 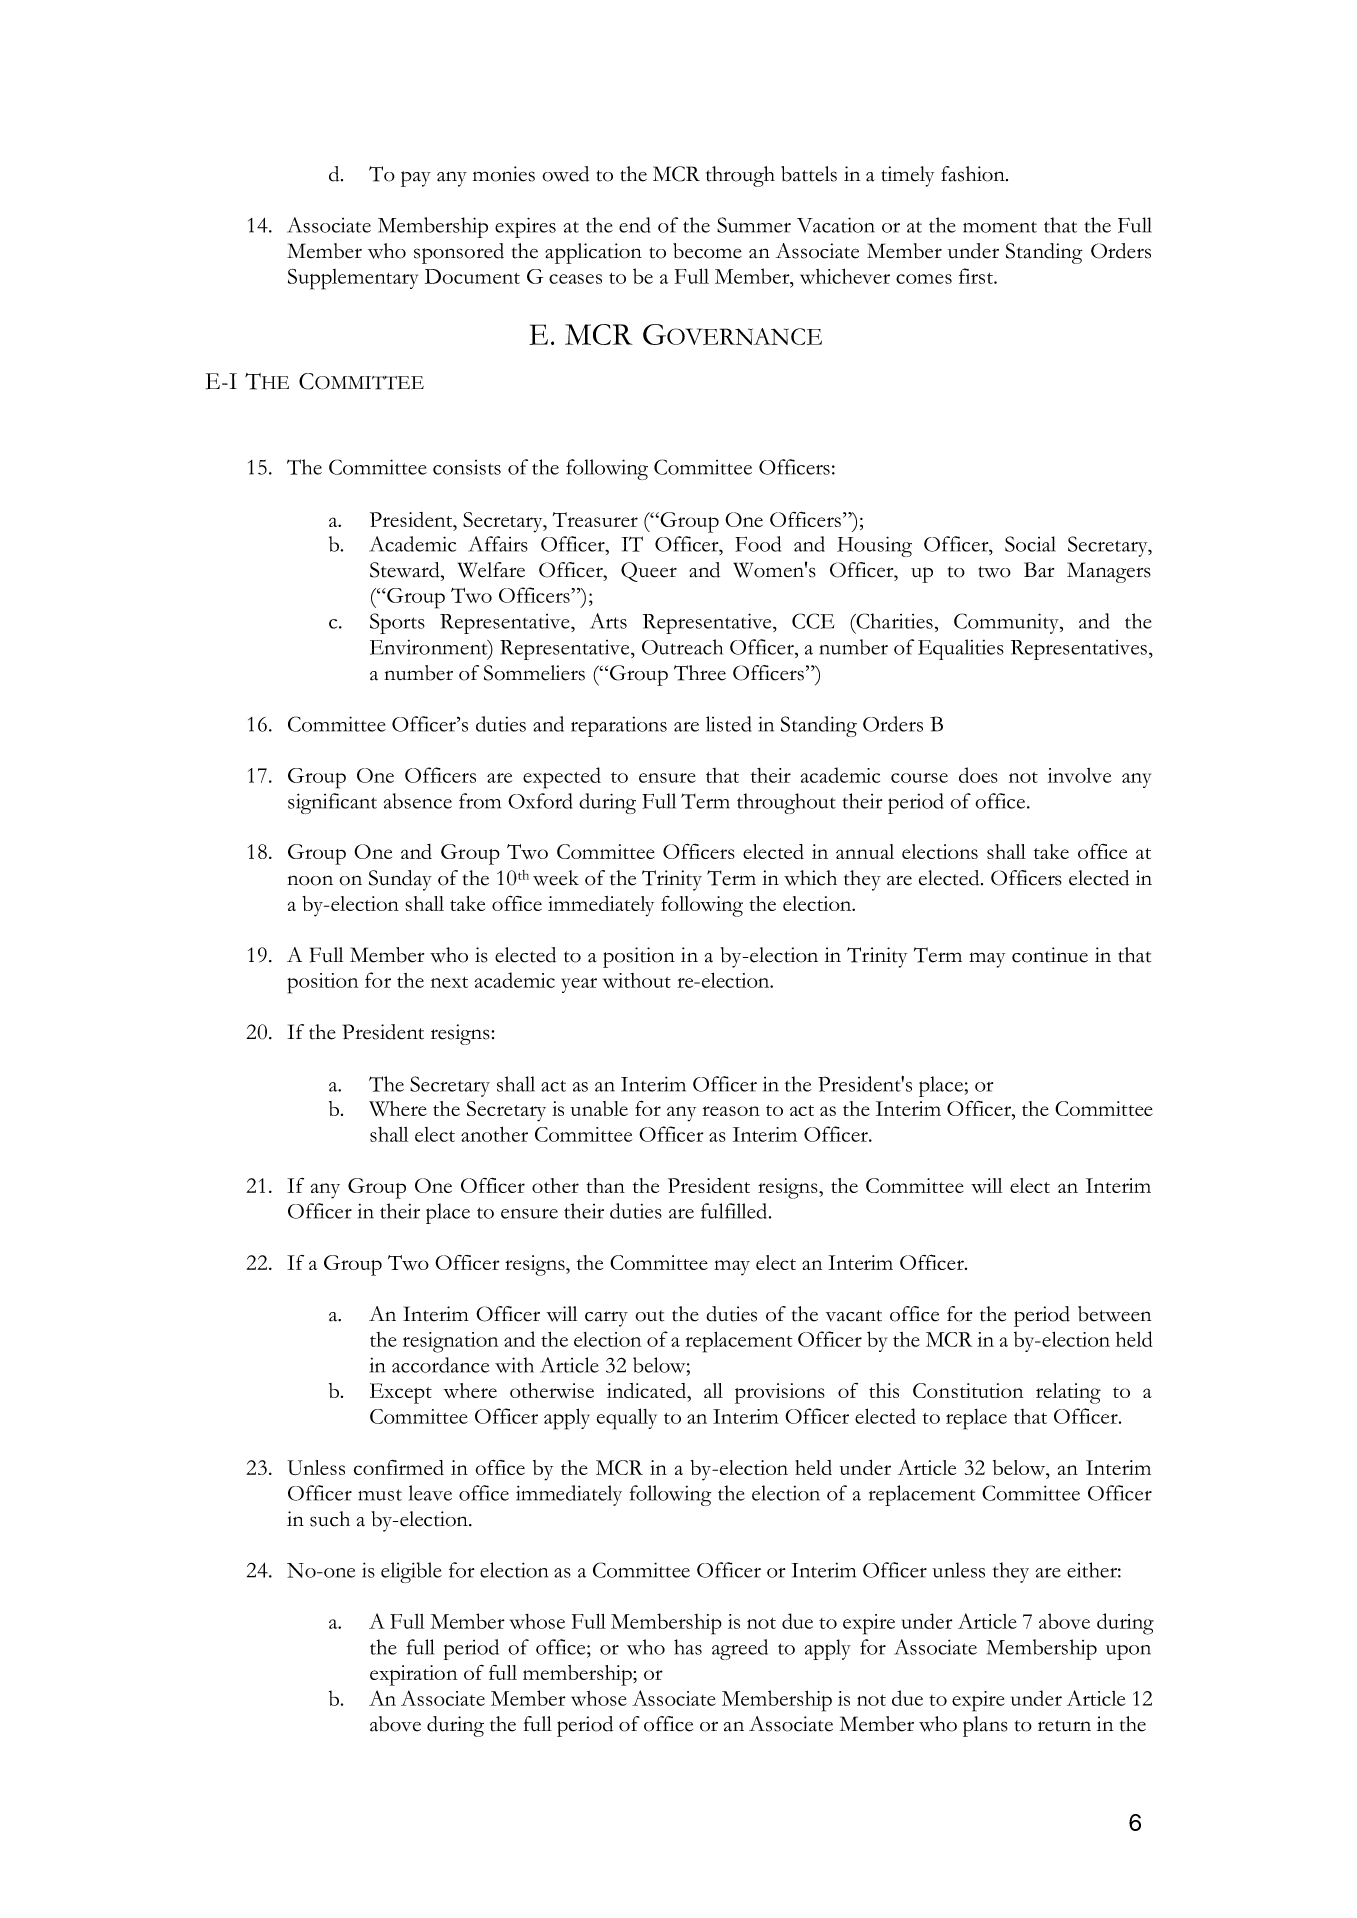 I want to click on between, so click(x=1114, y=1314).
